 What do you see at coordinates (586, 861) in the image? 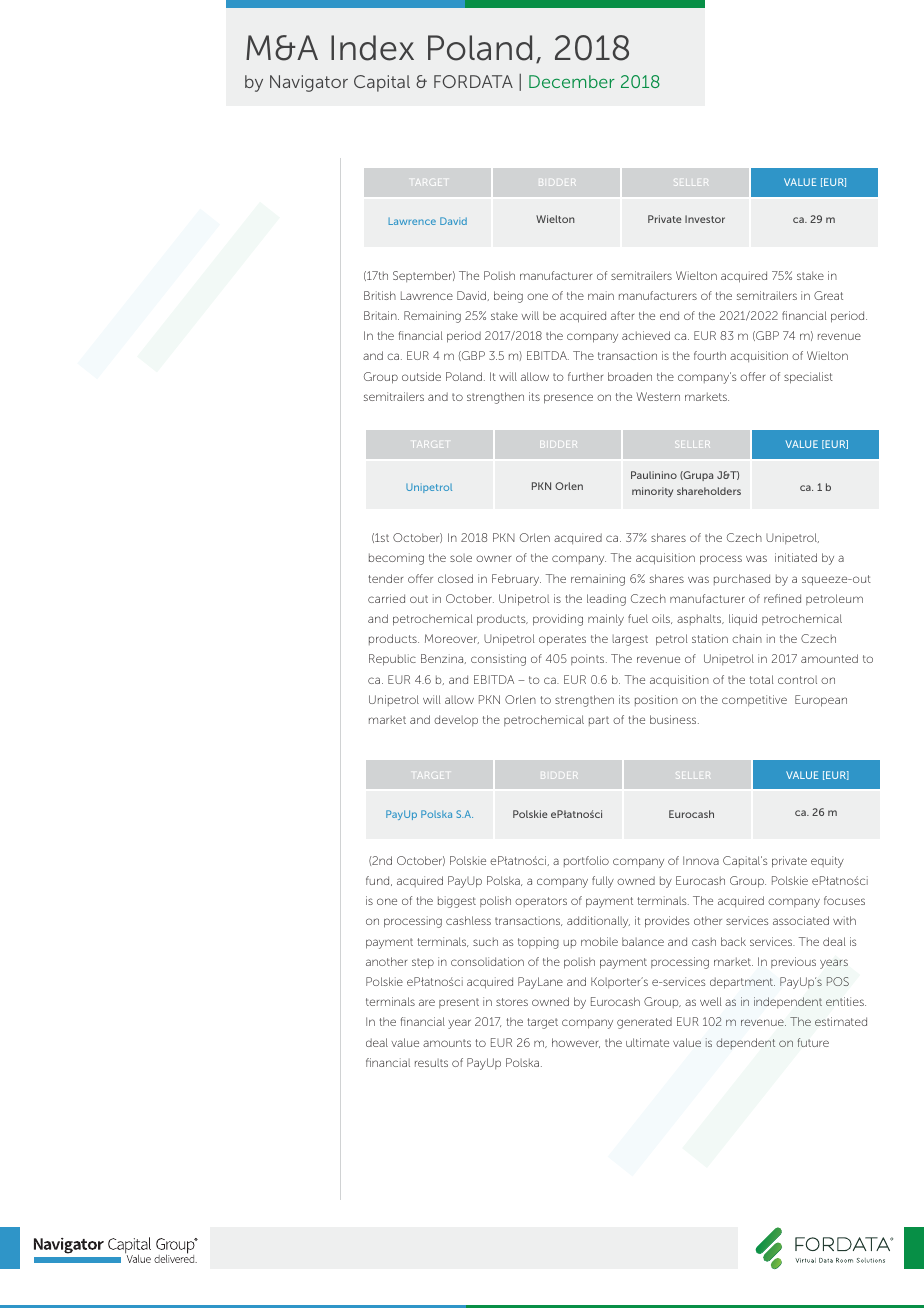
I see `portfolio` at bounding box center [586, 861].
